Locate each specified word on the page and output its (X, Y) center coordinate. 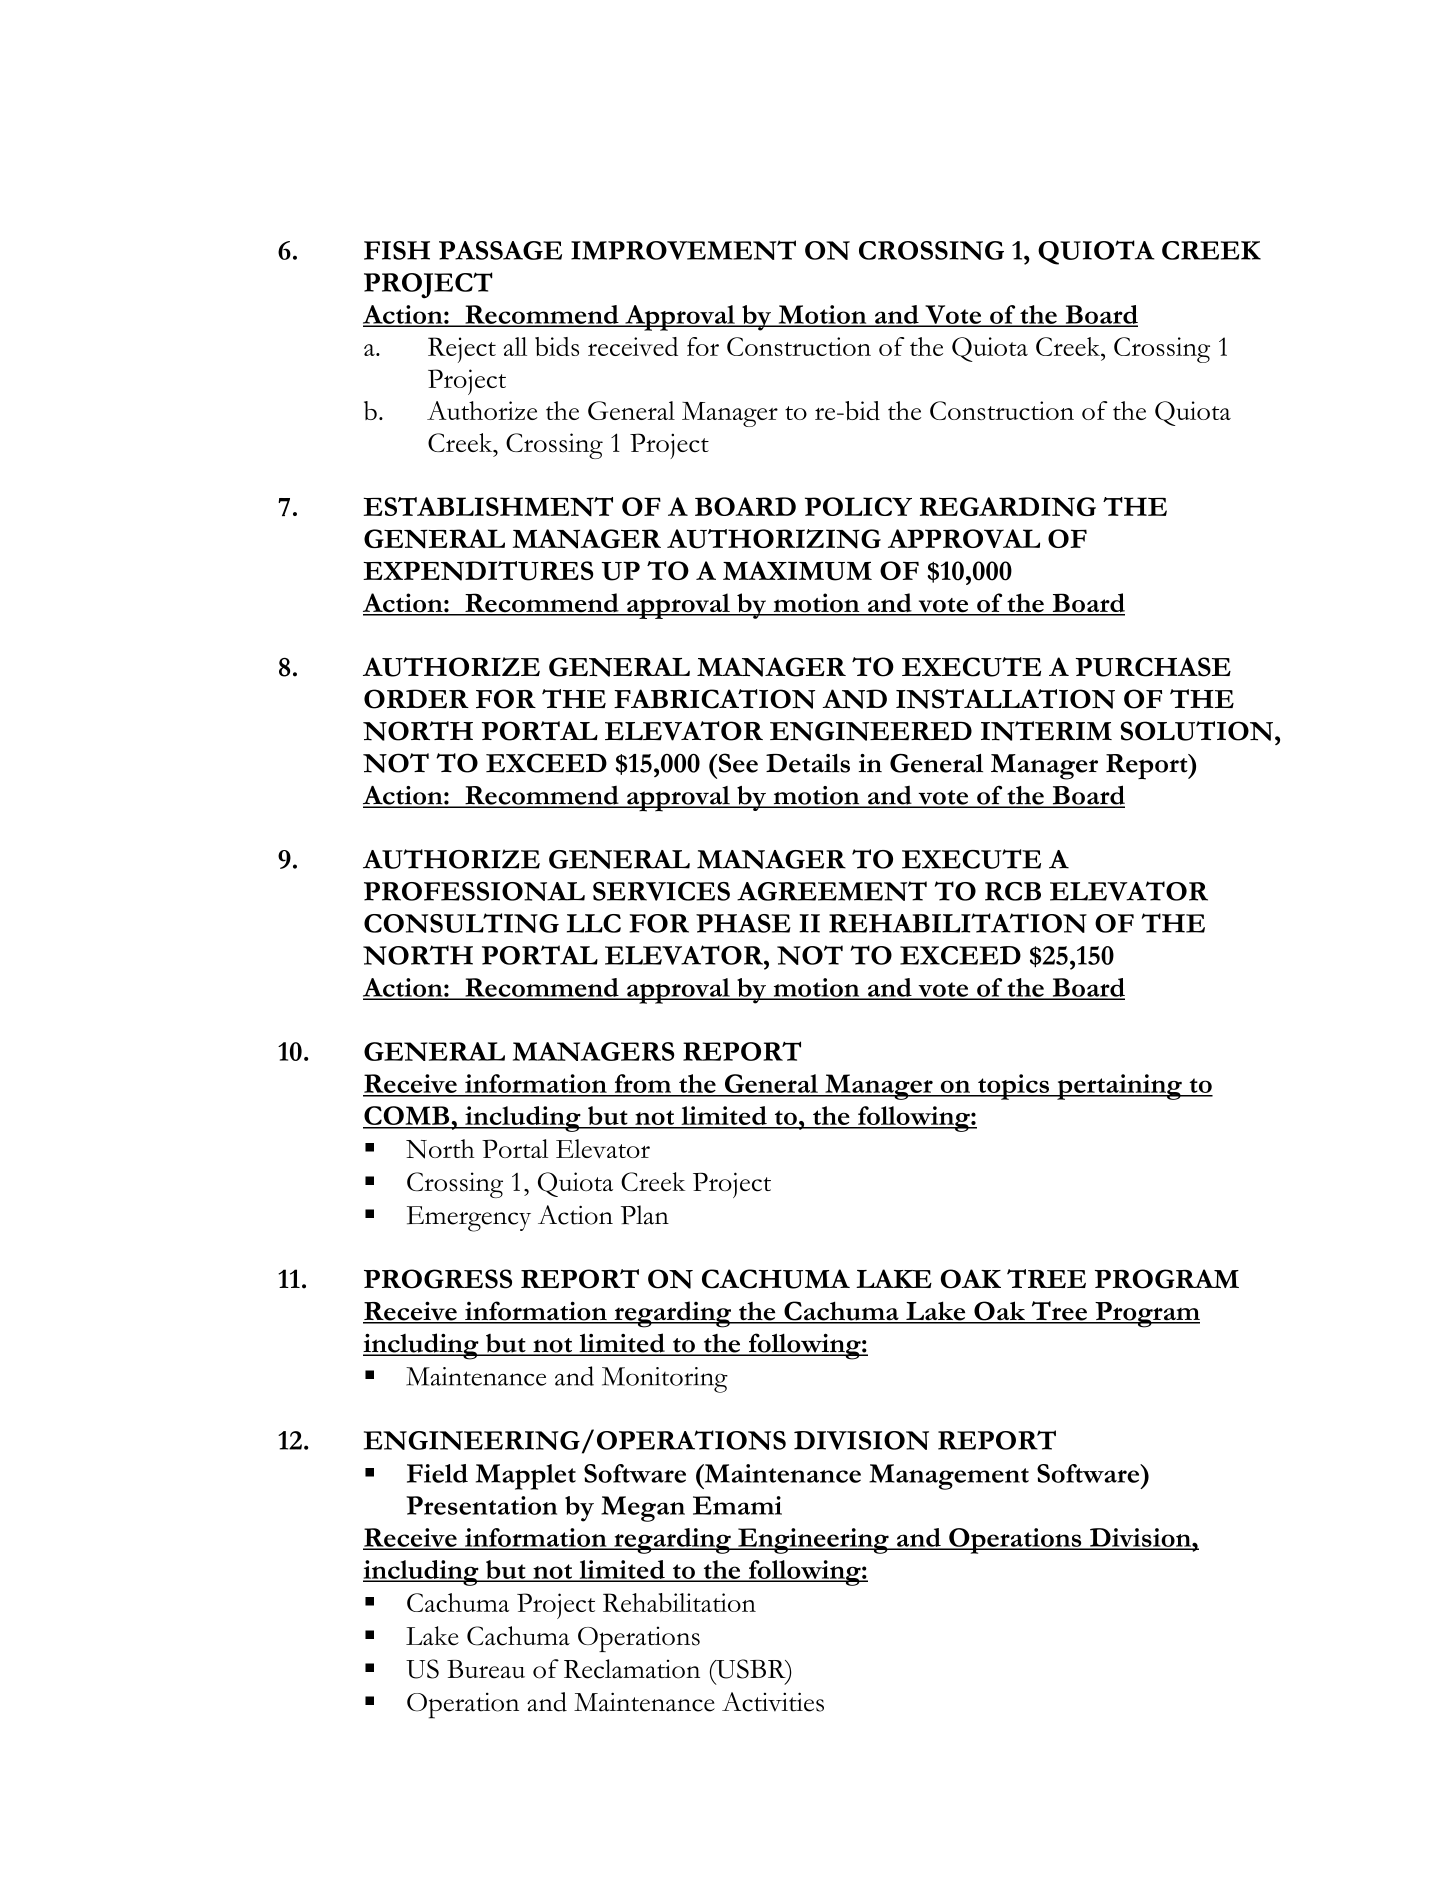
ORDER (416, 699)
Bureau (486, 1669)
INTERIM (1046, 731)
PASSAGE (500, 250)
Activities (773, 1702)
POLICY (858, 506)
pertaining (1119, 1087)
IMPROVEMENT (683, 250)
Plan (645, 1215)
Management (949, 1477)
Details (808, 763)
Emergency (469, 1219)
